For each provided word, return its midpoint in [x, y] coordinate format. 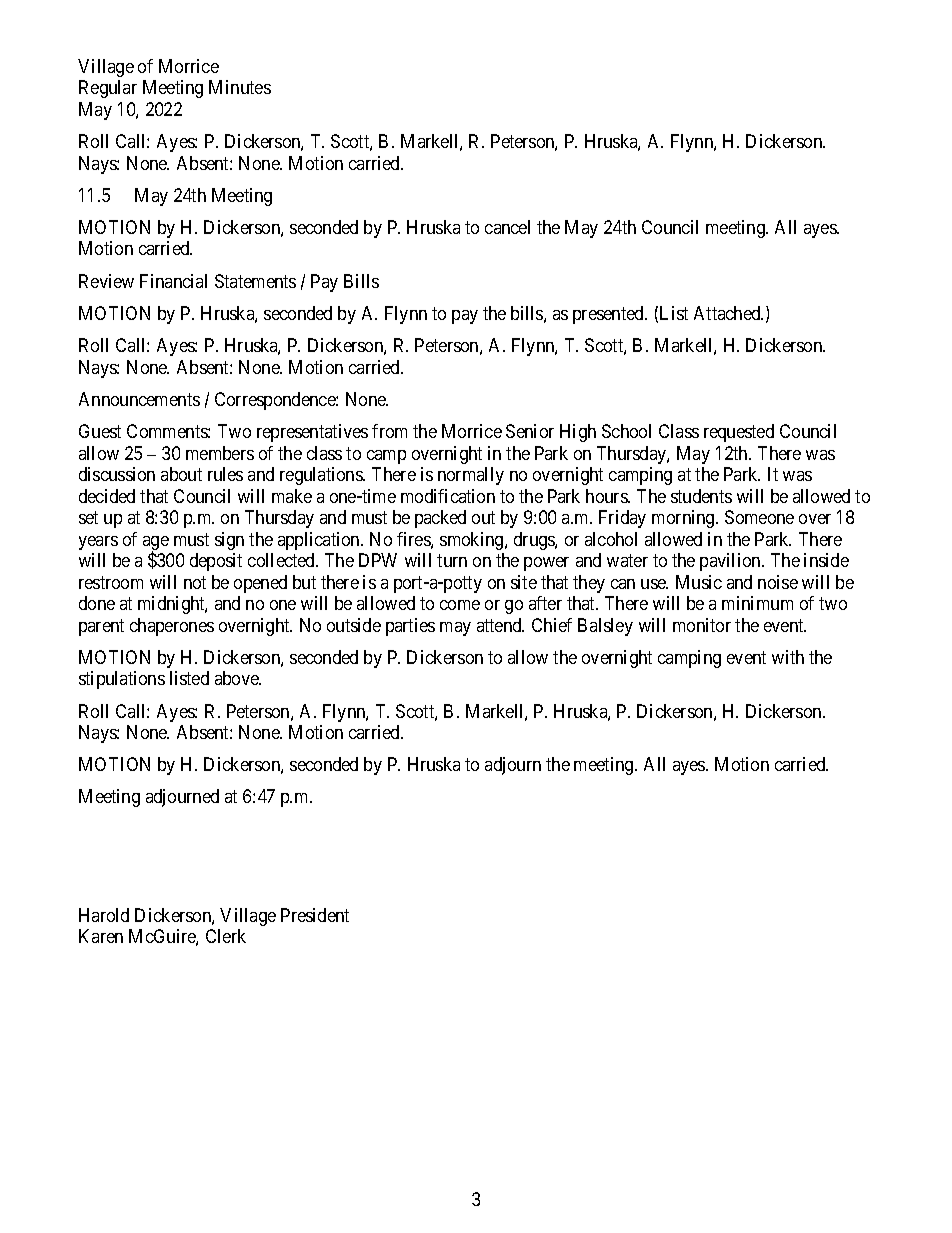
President [315, 915]
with [788, 657]
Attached [728, 313]
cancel [507, 227]
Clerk [226, 936]
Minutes [240, 87]
